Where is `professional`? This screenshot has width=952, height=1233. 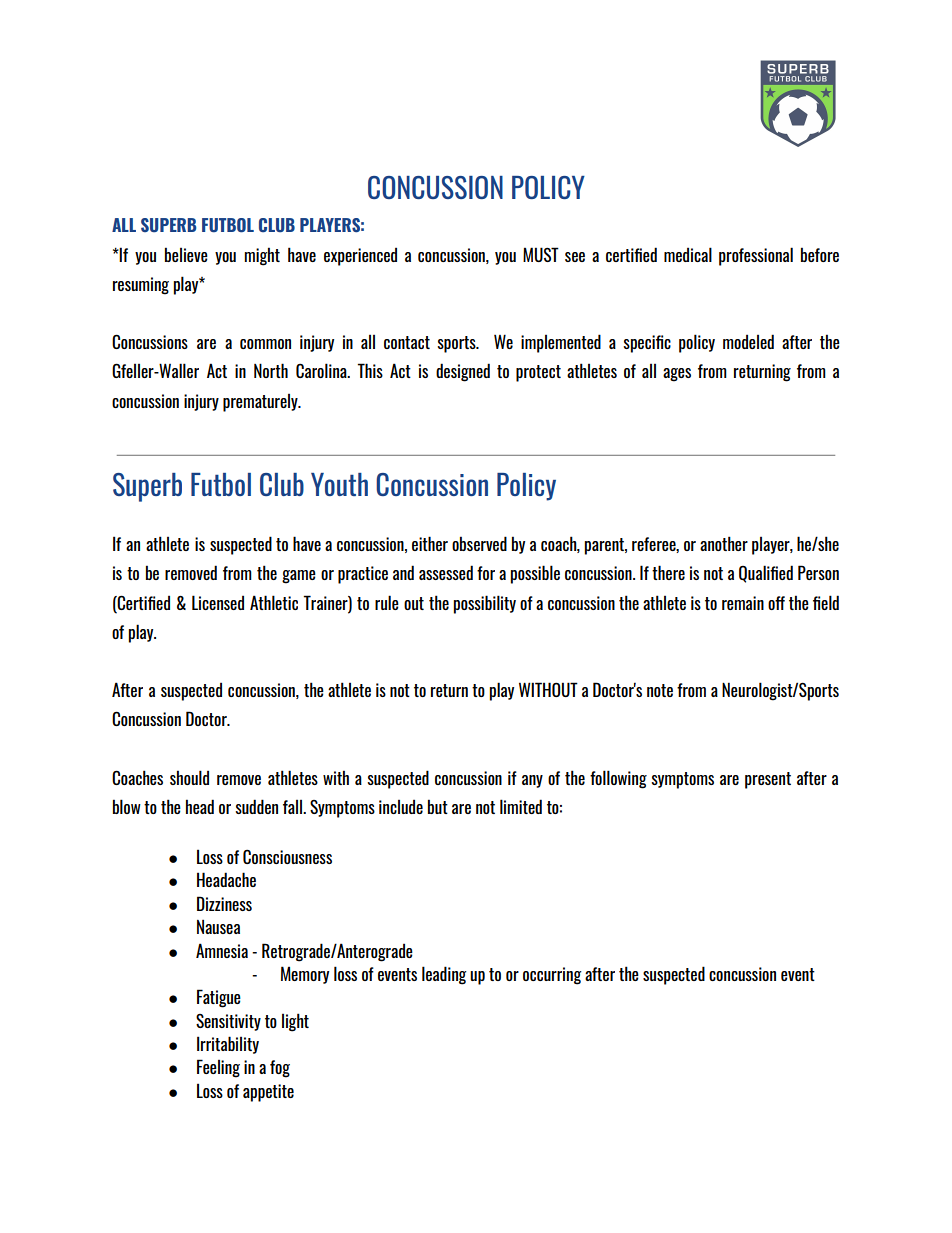 professional is located at coordinates (756, 256).
